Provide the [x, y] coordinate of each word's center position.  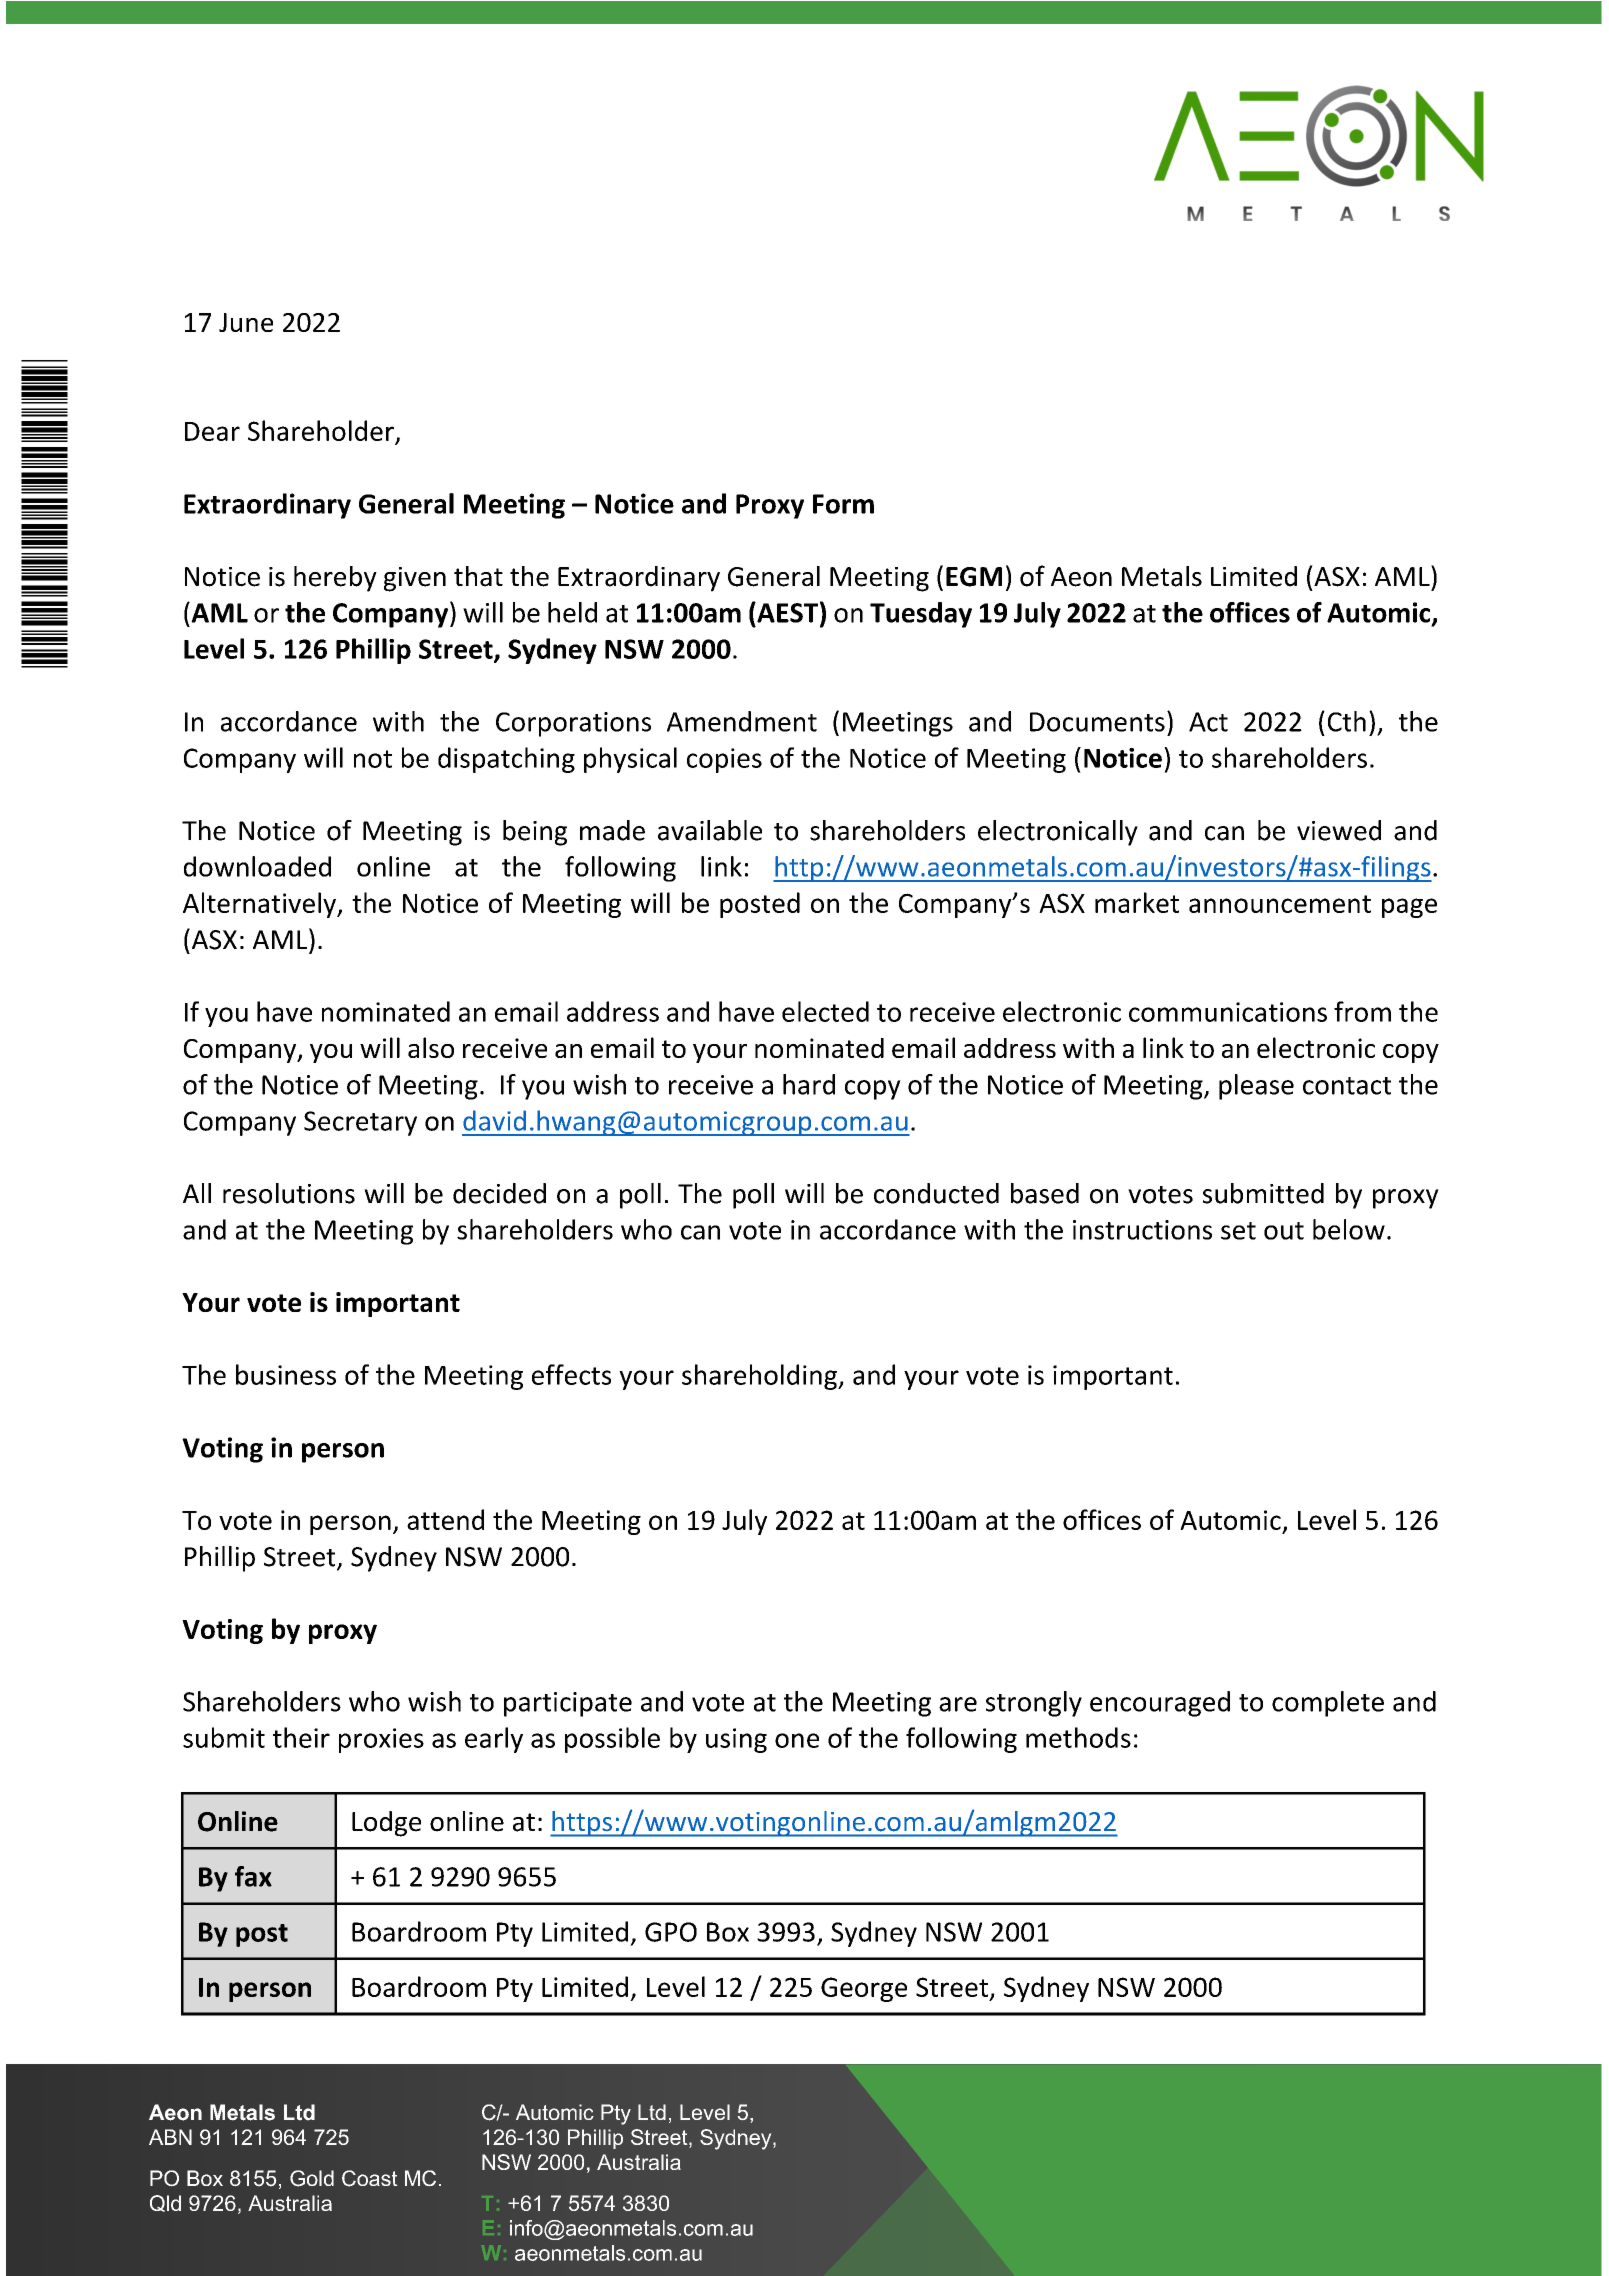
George [864, 1989]
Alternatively [260, 905]
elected [825, 1011]
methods [1078, 1737]
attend [445, 1519]
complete [1328, 1704]
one [797, 1740]
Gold [312, 2178]
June [246, 322]
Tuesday [921, 615]
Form [843, 504]
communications [1228, 1012]
